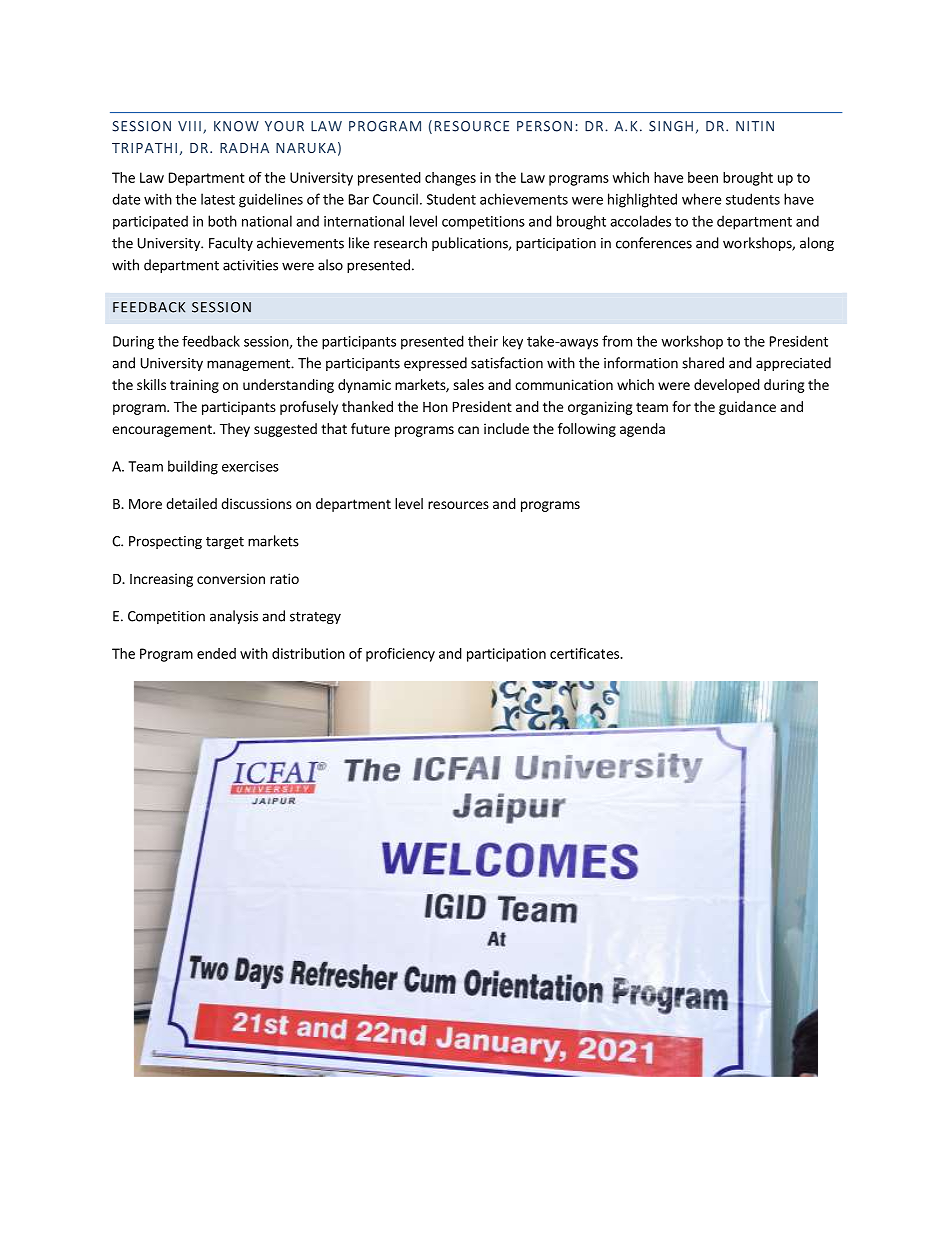 This document has height=1233, width=952. What do you see at coordinates (400, 243) in the document?
I see `research` at bounding box center [400, 243].
